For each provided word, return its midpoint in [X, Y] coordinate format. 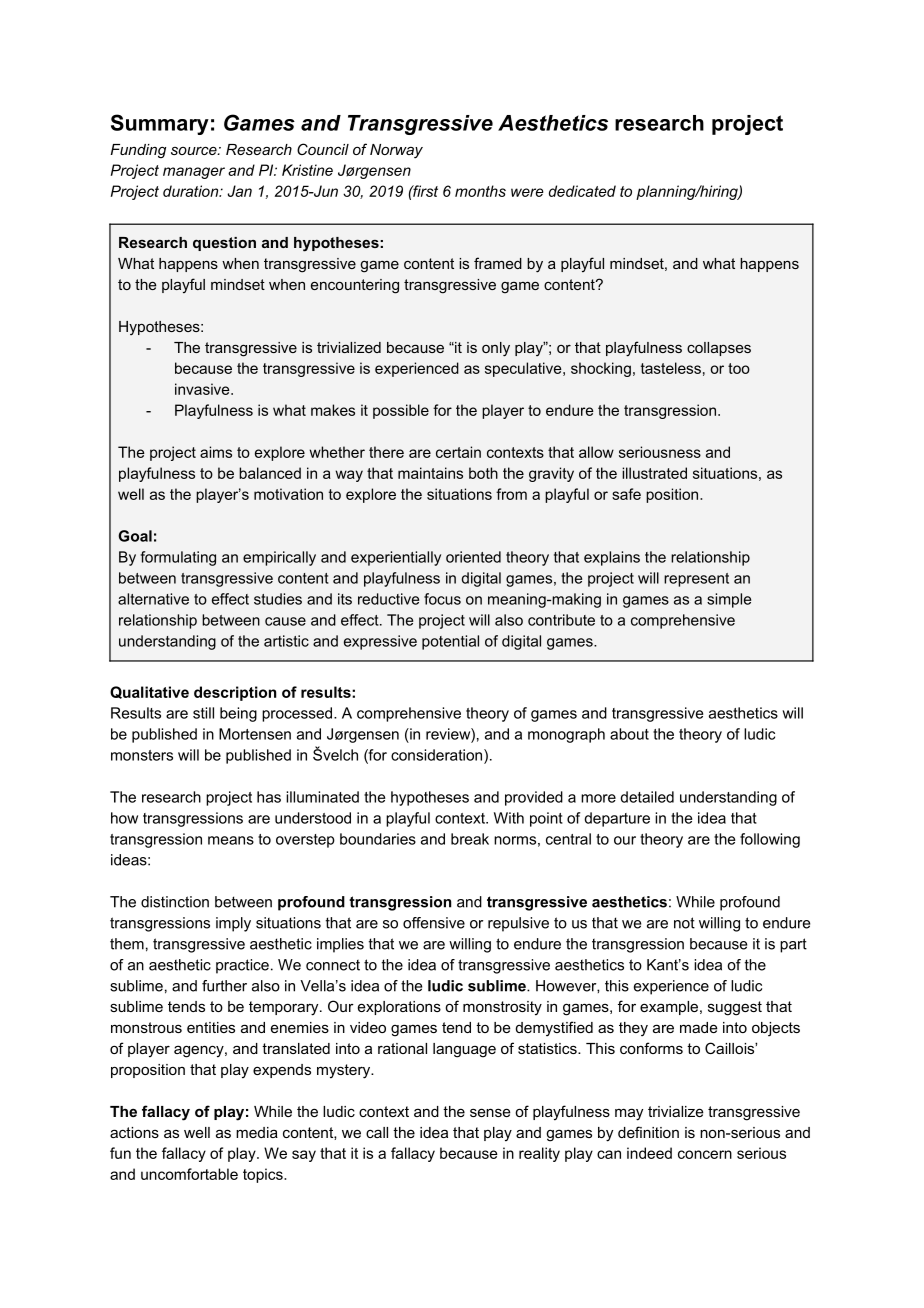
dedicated [582, 191]
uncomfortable [189, 1174]
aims [216, 452]
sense [490, 1112]
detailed [647, 797]
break [470, 839]
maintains [430, 473]
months [480, 191]
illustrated [654, 473]
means [231, 840]
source [195, 150]
